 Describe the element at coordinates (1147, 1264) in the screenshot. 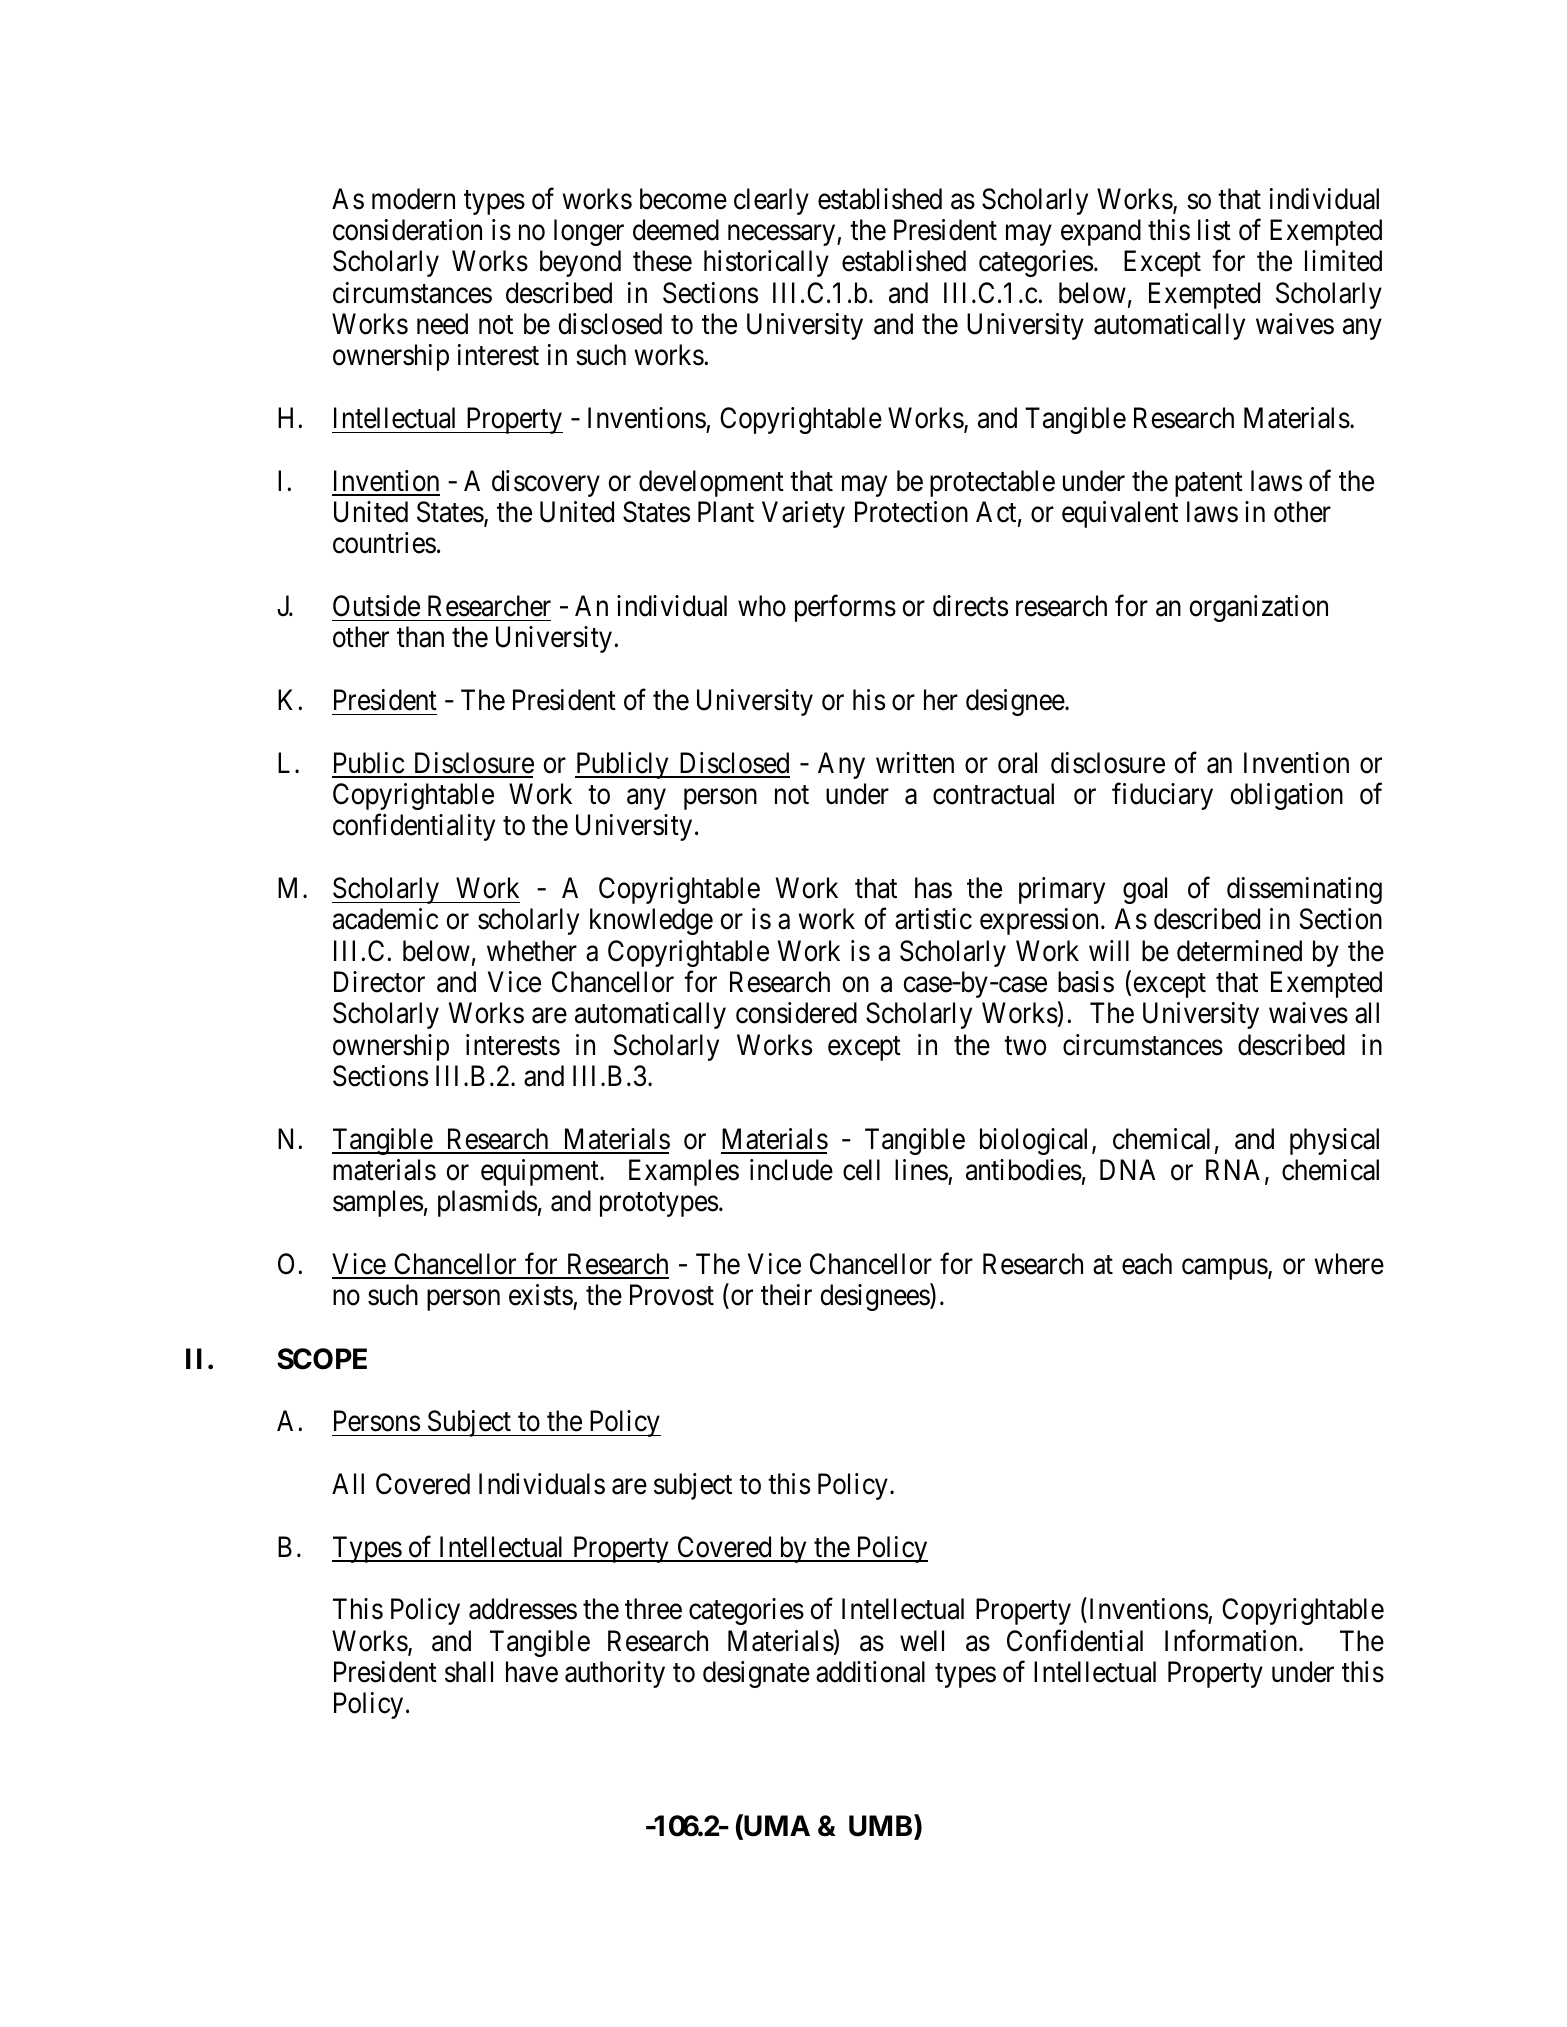

I see `each` at that location.
